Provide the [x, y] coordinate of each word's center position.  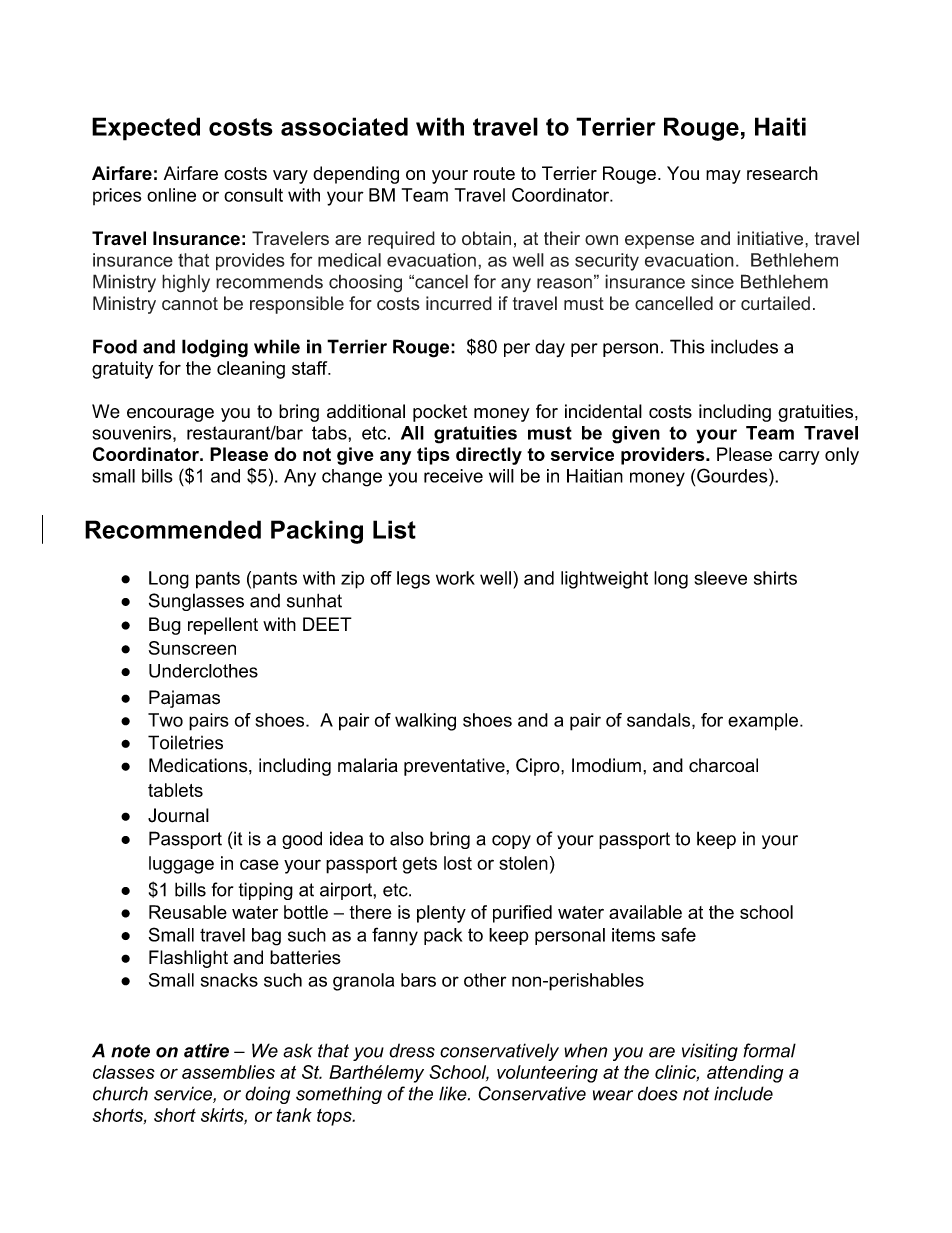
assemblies [228, 1072]
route [494, 173]
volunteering [547, 1074]
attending [745, 1074]
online [171, 195]
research [782, 173]
